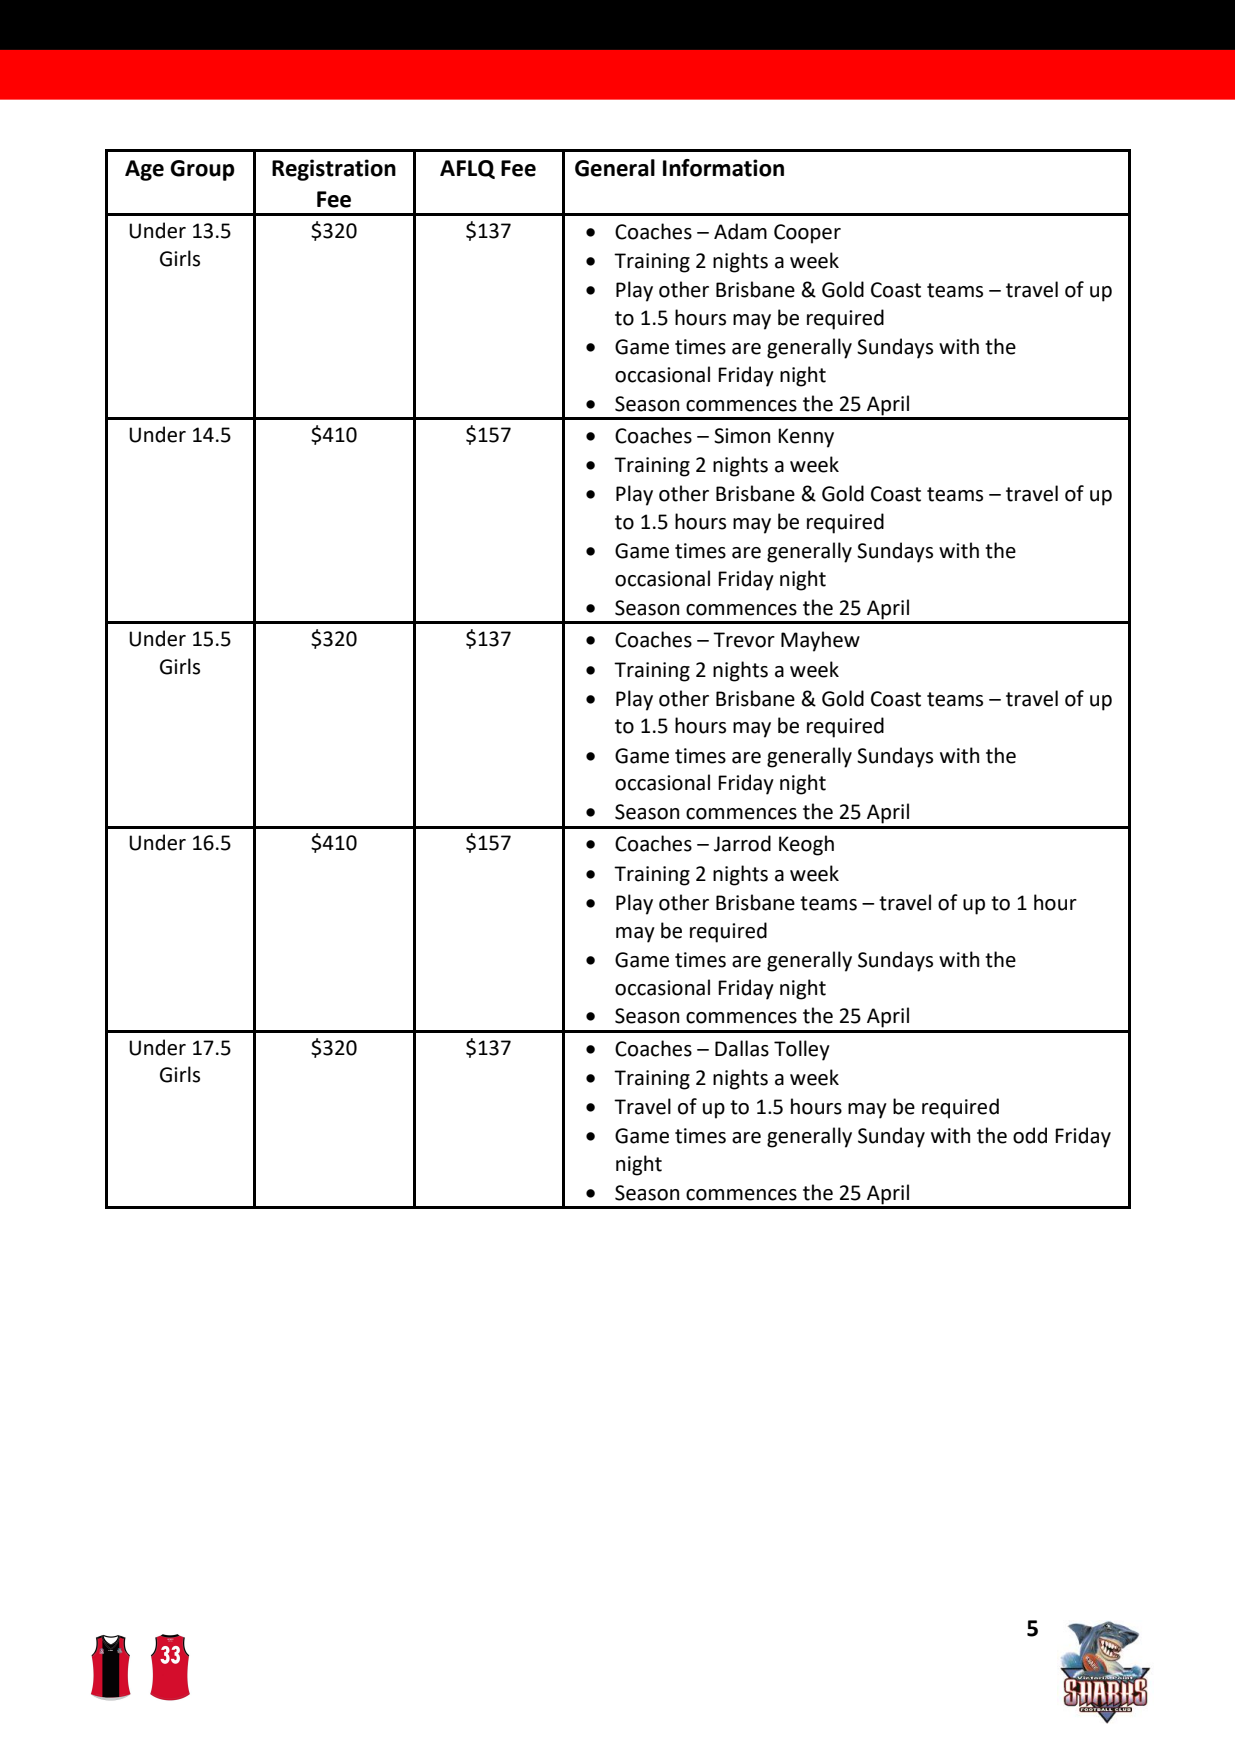 The height and width of the screenshot is (1746, 1235). Describe the element at coordinates (202, 170) in the screenshot. I see `Group` at that location.
